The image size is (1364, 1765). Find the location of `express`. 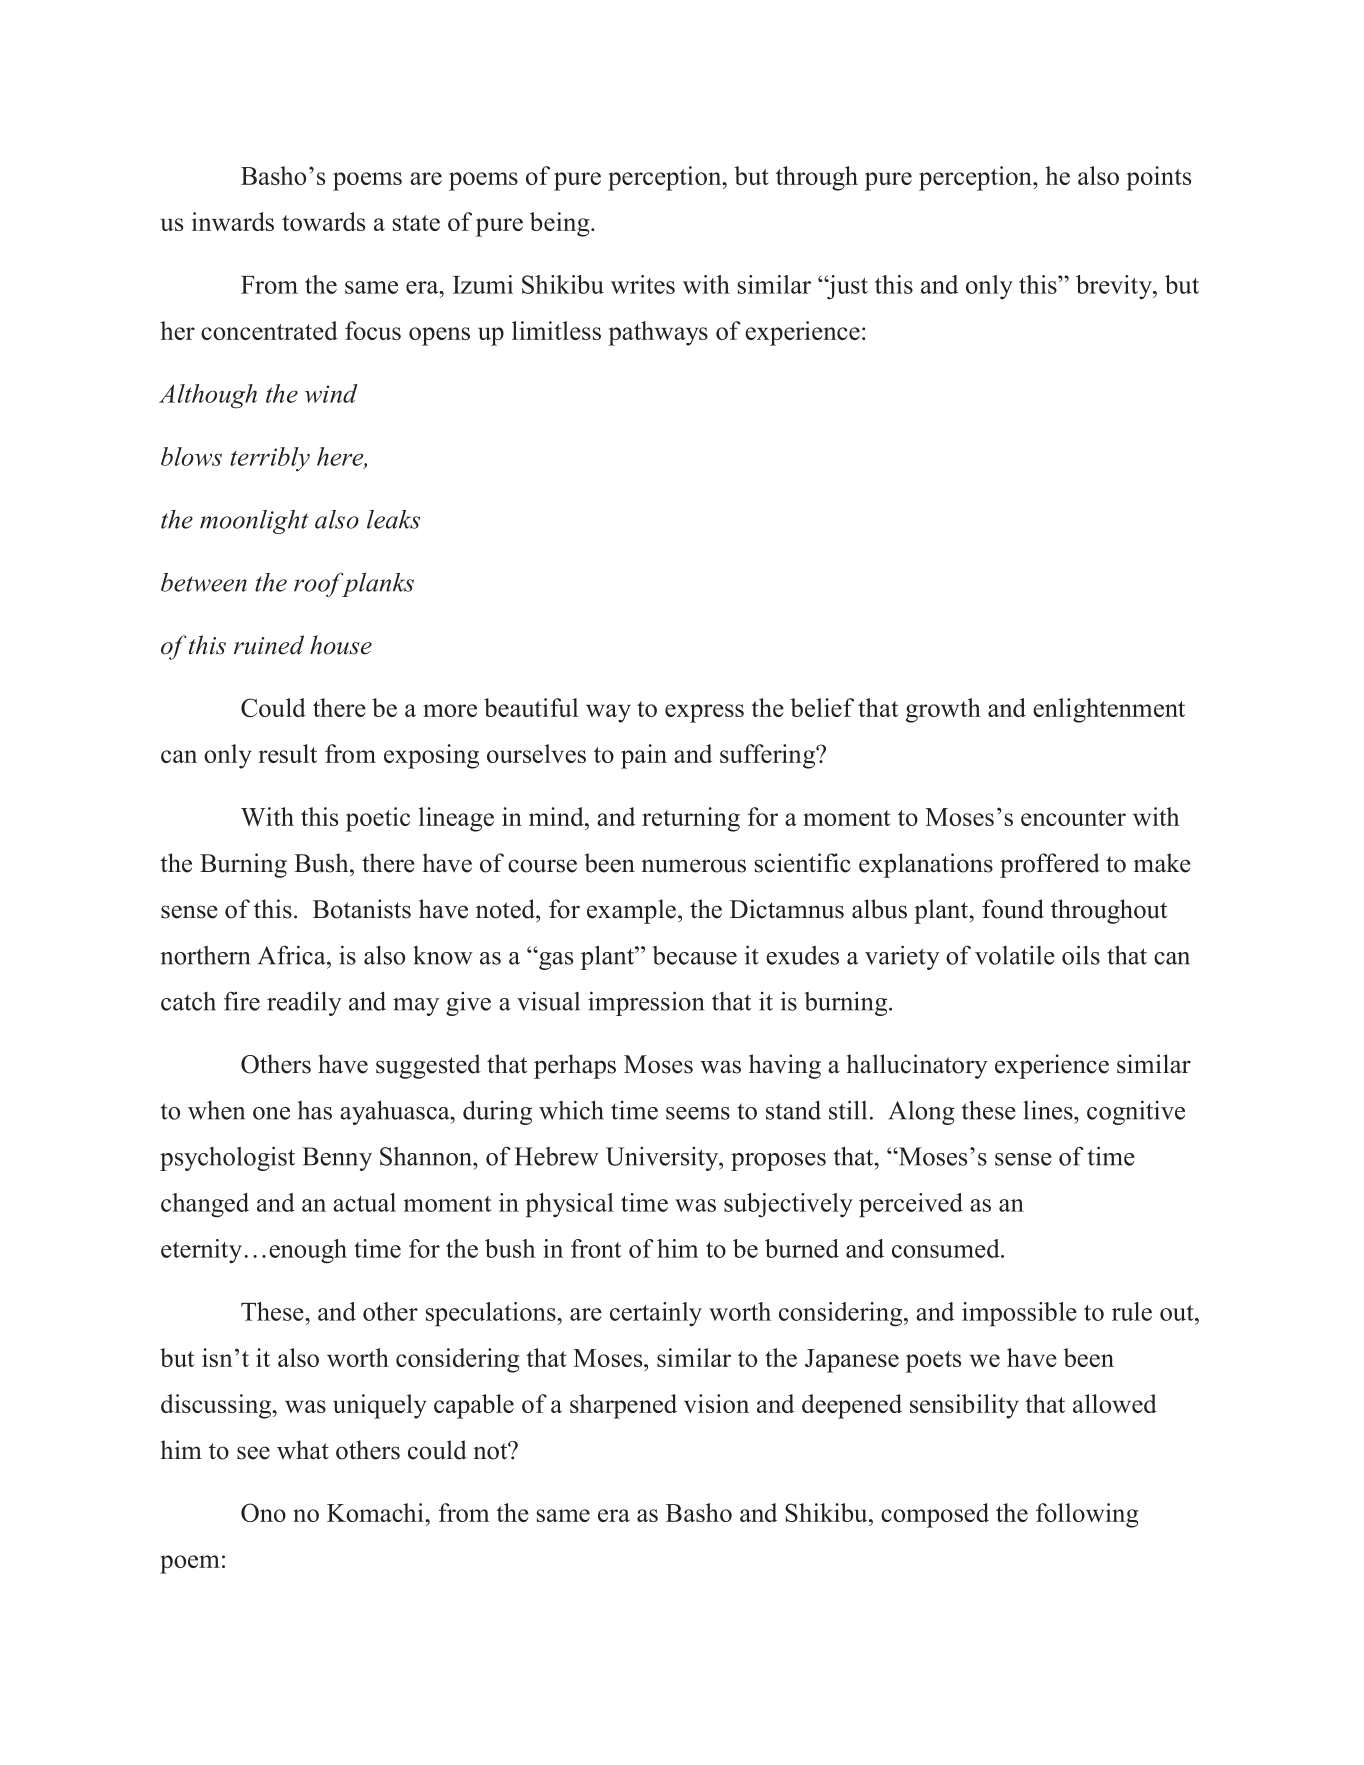

express is located at coordinates (704, 713).
